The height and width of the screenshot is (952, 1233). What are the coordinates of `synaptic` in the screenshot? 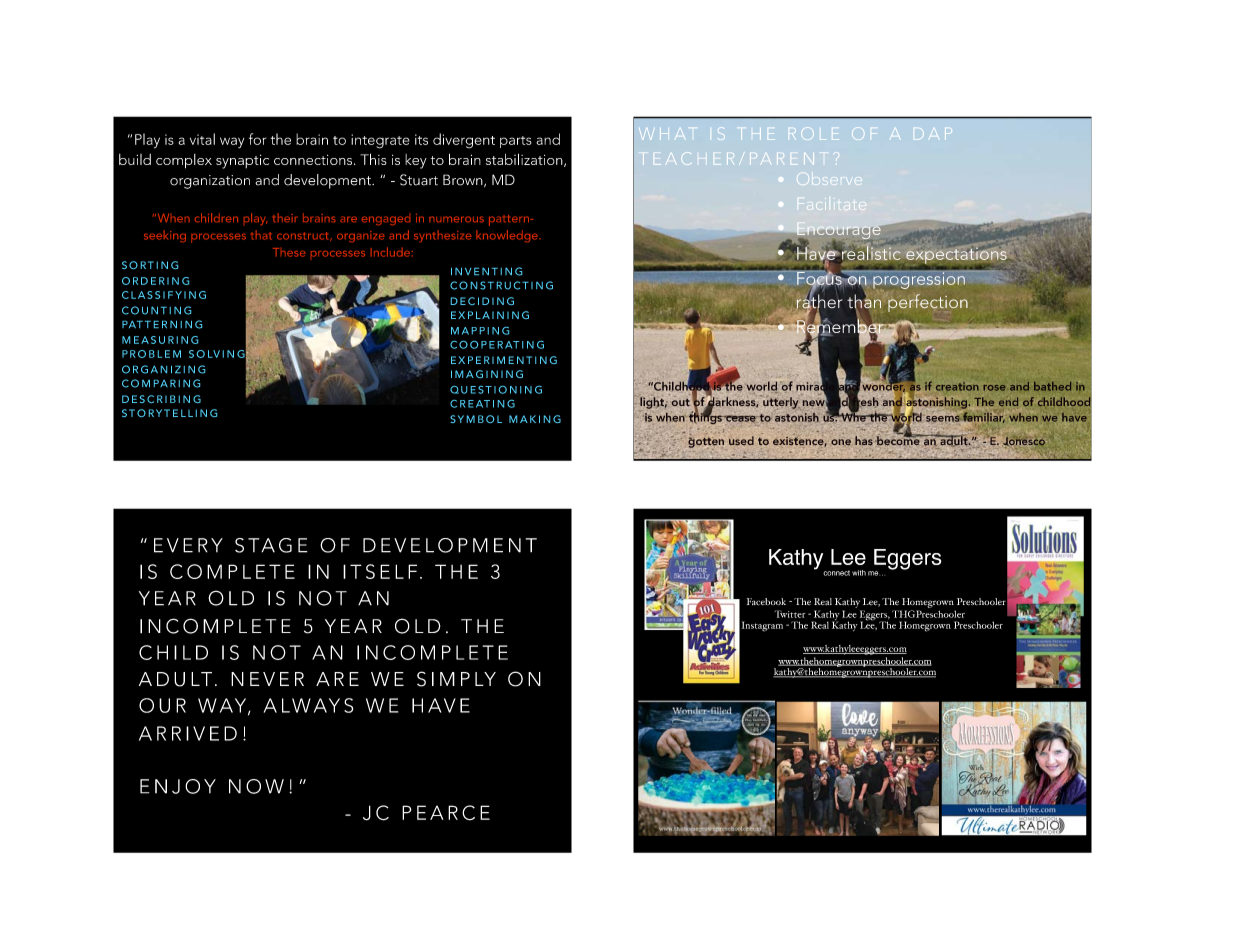 It's located at (242, 161).
